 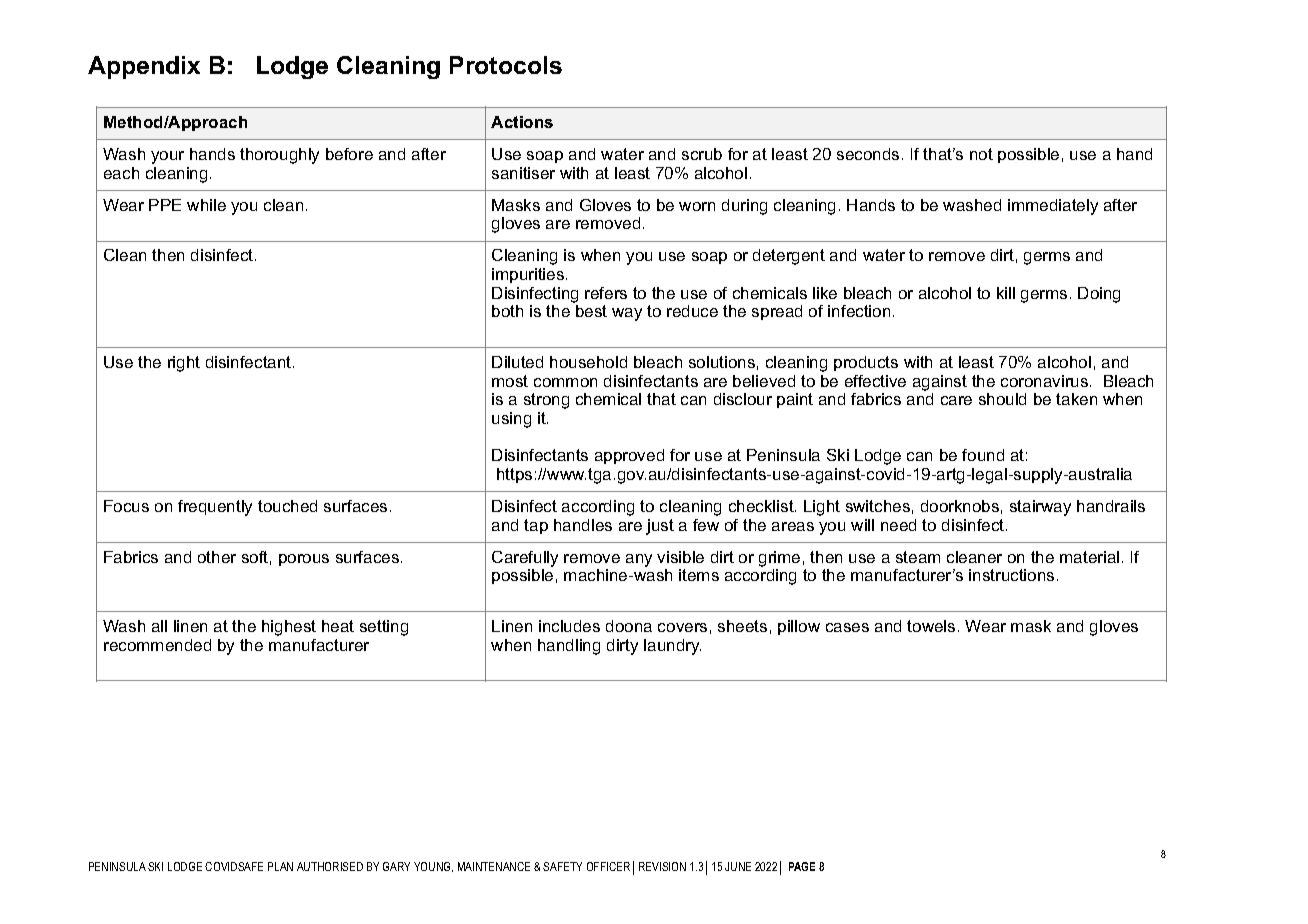 I want to click on PLAN, so click(x=280, y=866).
